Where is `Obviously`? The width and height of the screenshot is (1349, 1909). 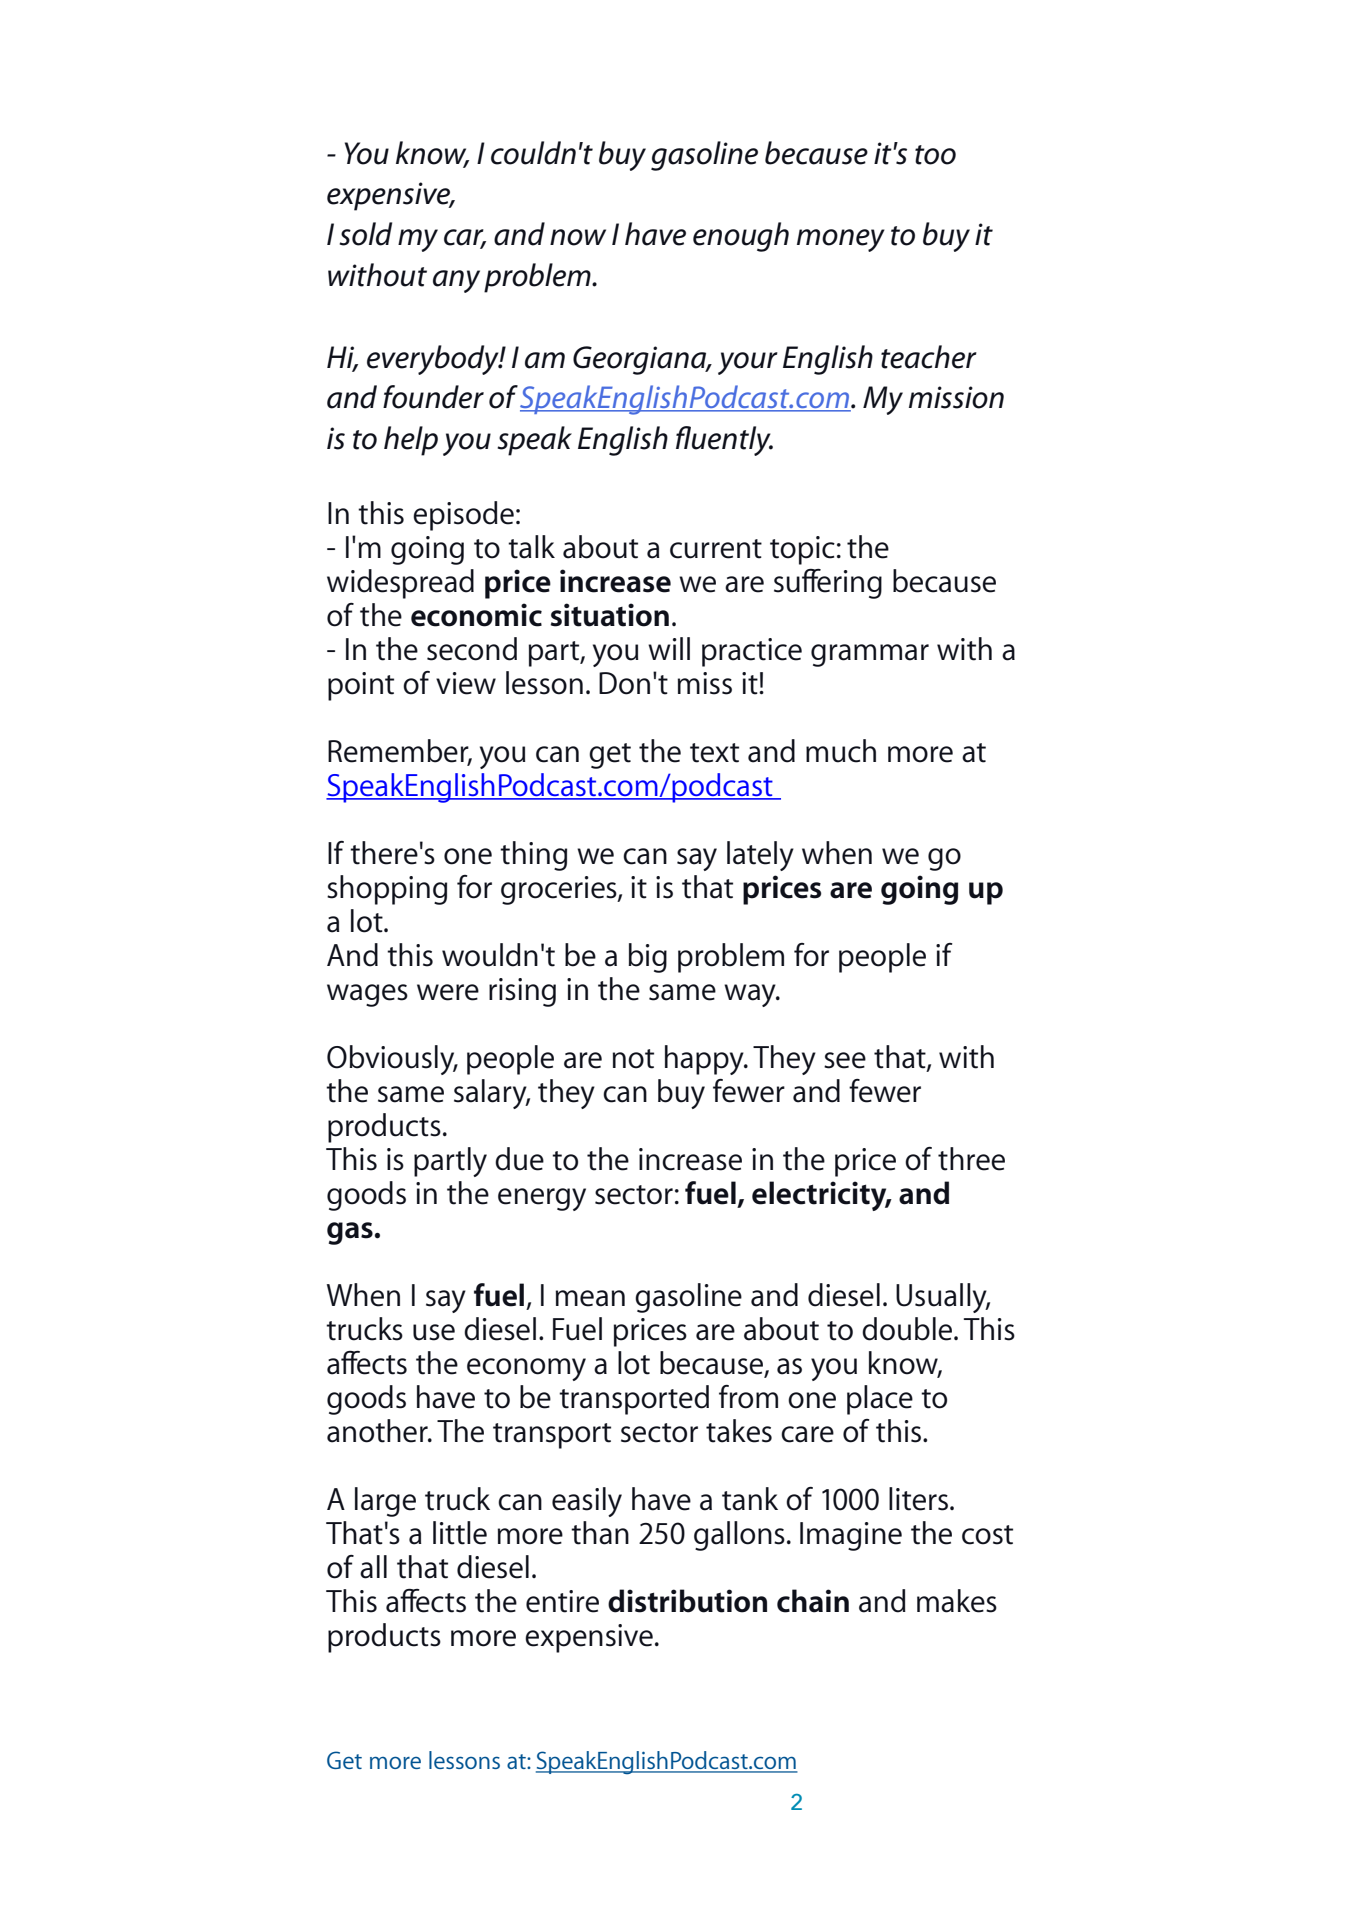
Obviously is located at coordinates (392, 1060).
